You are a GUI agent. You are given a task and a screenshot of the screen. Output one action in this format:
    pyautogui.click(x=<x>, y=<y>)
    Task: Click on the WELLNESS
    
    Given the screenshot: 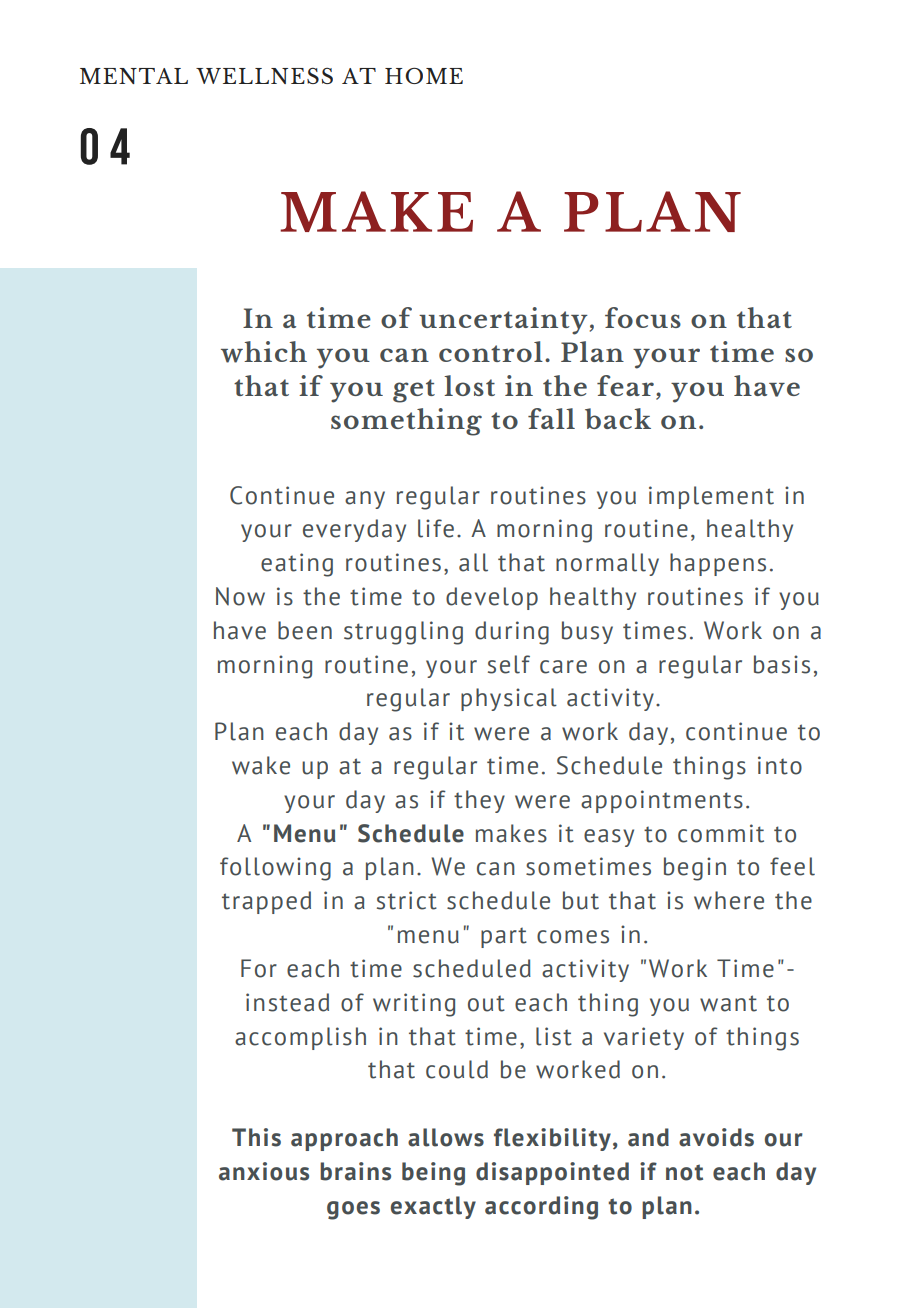 What is the action you would take?
    pyautogui.click(x=264, y=76)
